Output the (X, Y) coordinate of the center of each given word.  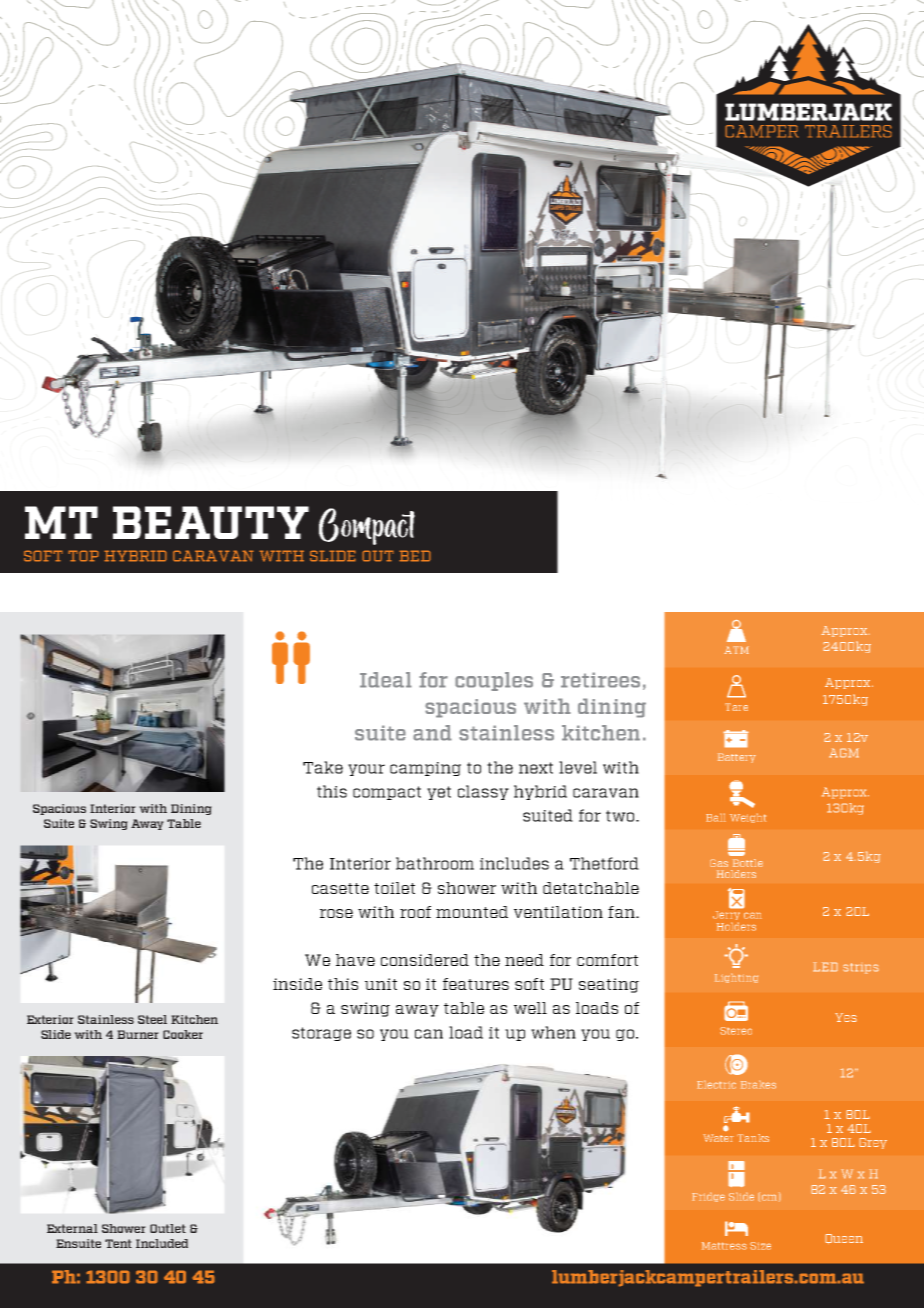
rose (336, 913)
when (553, 1032)
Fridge (708, 1197)
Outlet (168, 1228)
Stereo (736, 1031)
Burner (138, 1034)
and (432, 733)
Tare (736, 707)
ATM (736, 650)
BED (415, 556)
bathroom (435, 863)
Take (323, 767)
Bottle (748, 863)
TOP (83, 556)
